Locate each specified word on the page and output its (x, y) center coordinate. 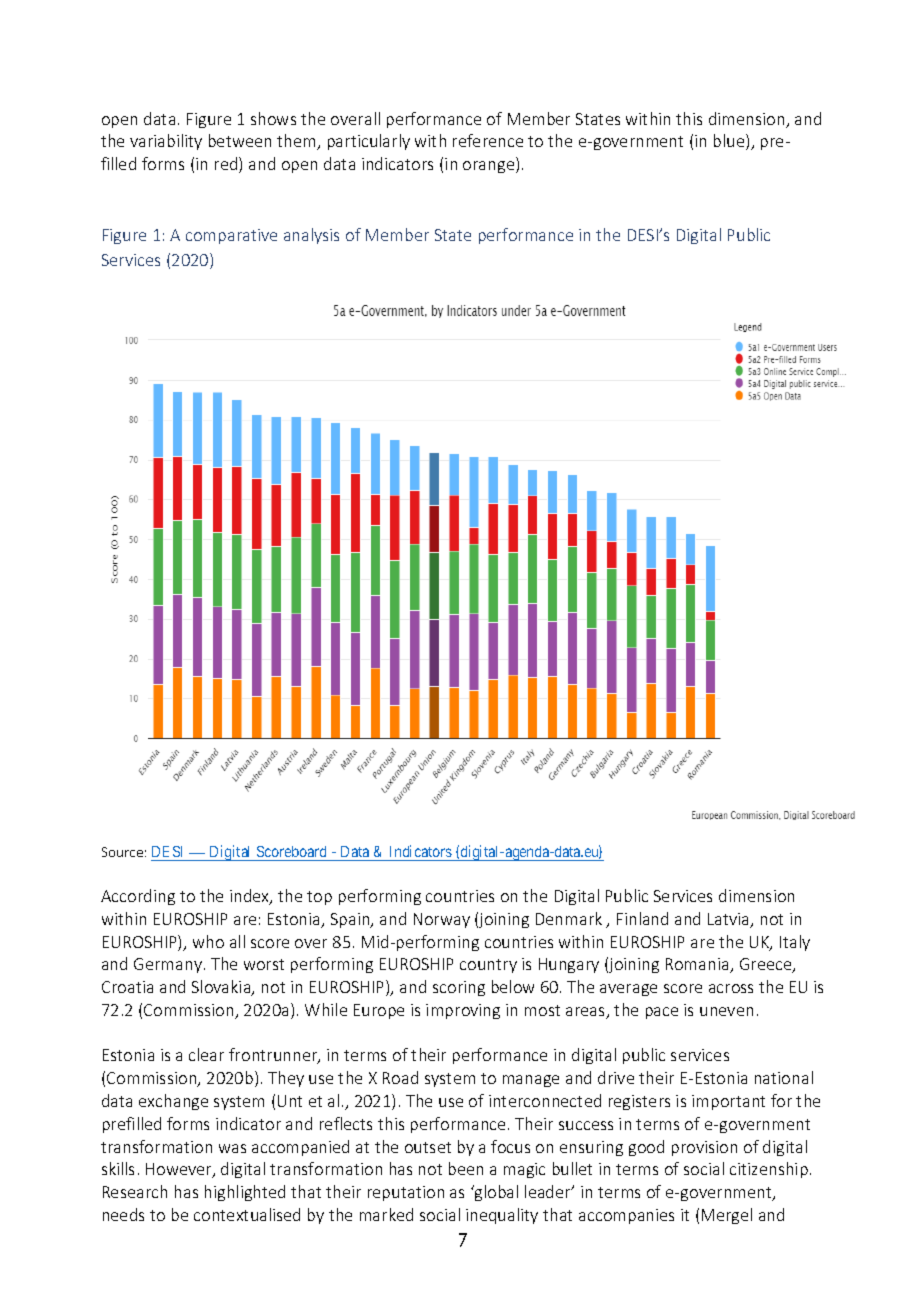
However (180, 1170)
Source (122, 852)
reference (488, 140)
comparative (231, 236)
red (227, 165)
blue (730, 142)
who (208, 941)
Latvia (730, 920)
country (488, 966)
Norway (442, 920)
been (466, 1168)
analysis (311, 236)
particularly (369, 142)
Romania (698, 965)
